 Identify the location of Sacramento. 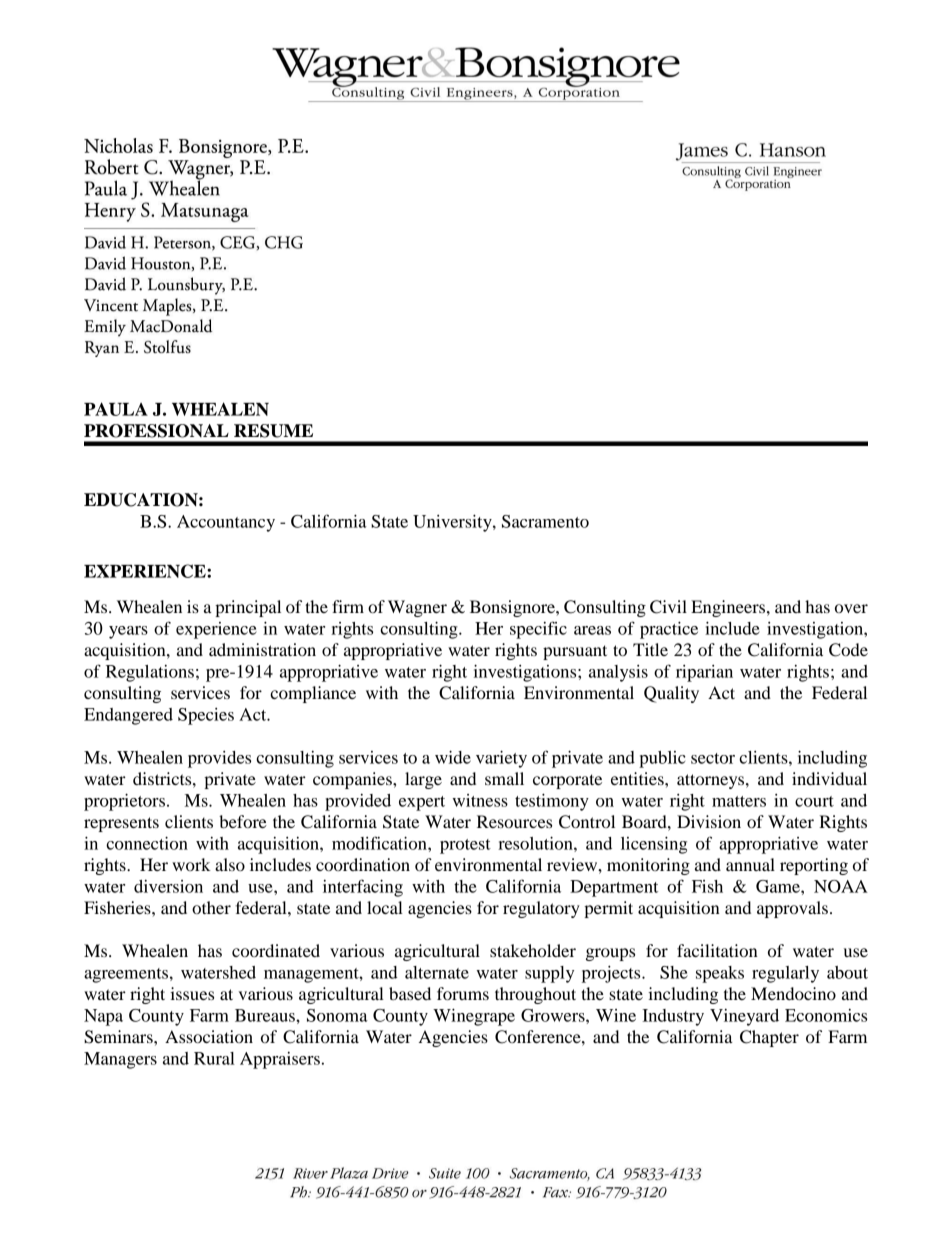
(545, 521).
